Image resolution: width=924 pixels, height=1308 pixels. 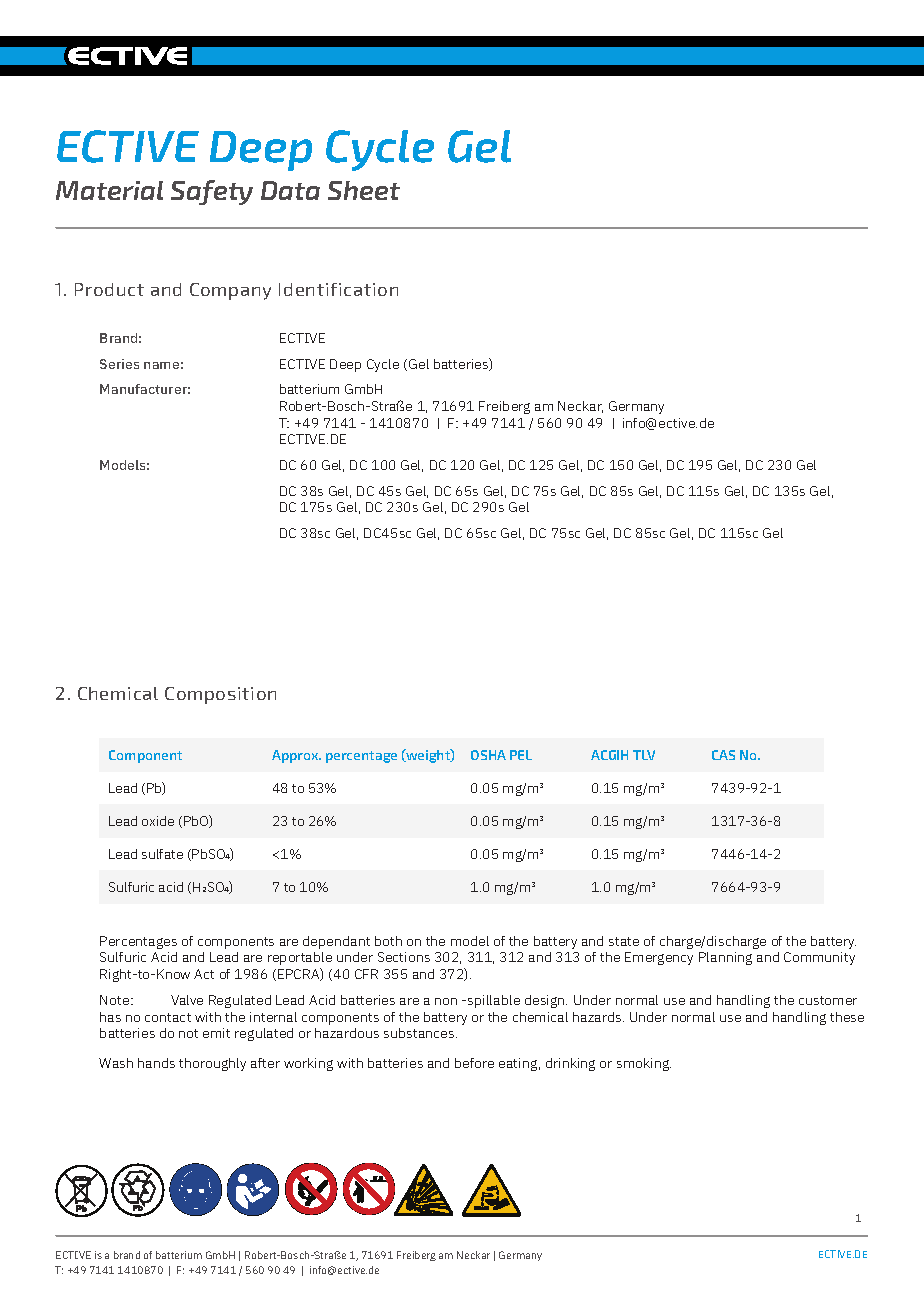 What do you see at coordinates (828, 1000) in the page?
I see `customer` at bounding box center [828, 1000].
